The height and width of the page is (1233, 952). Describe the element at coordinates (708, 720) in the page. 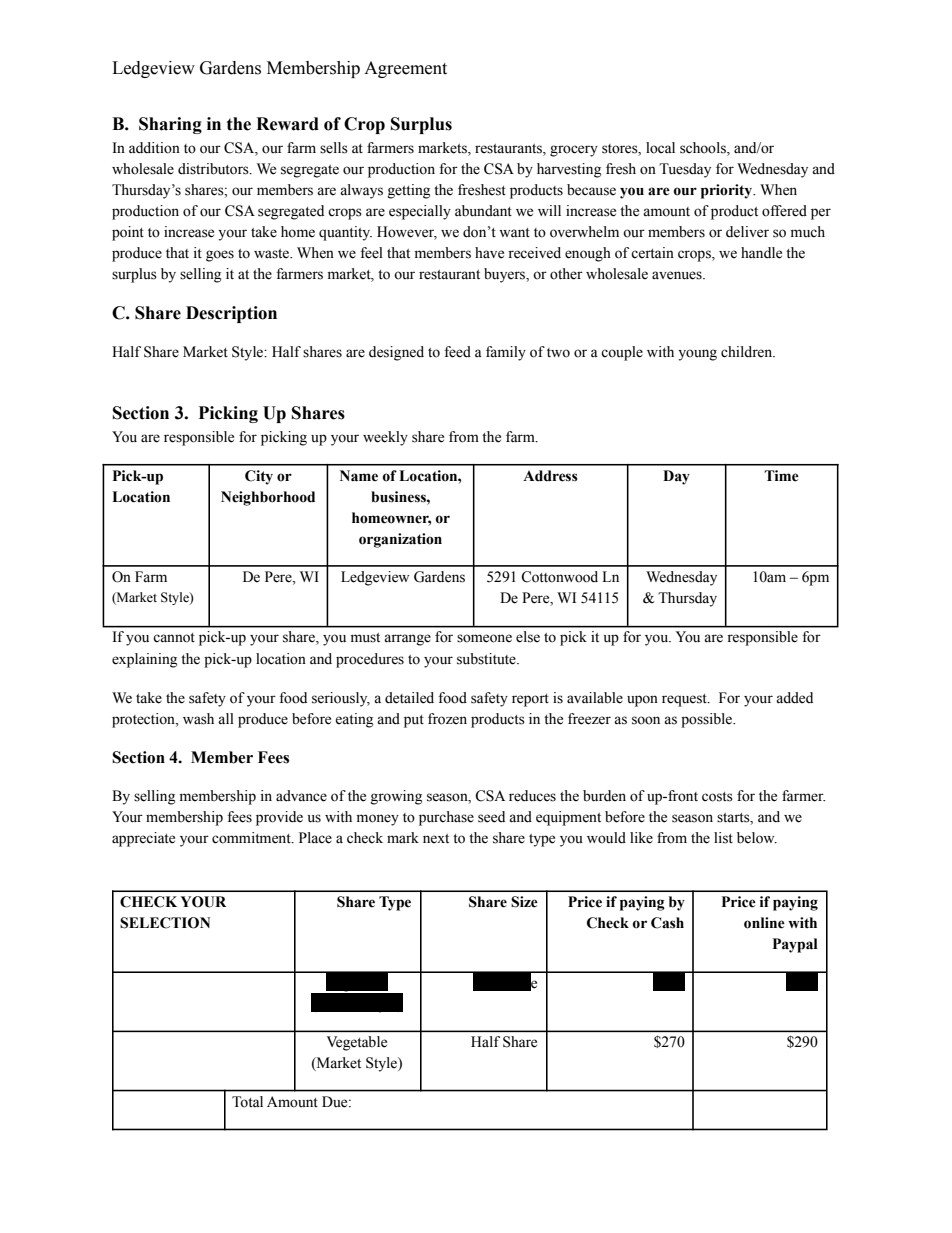

I see `possible` at that location.
